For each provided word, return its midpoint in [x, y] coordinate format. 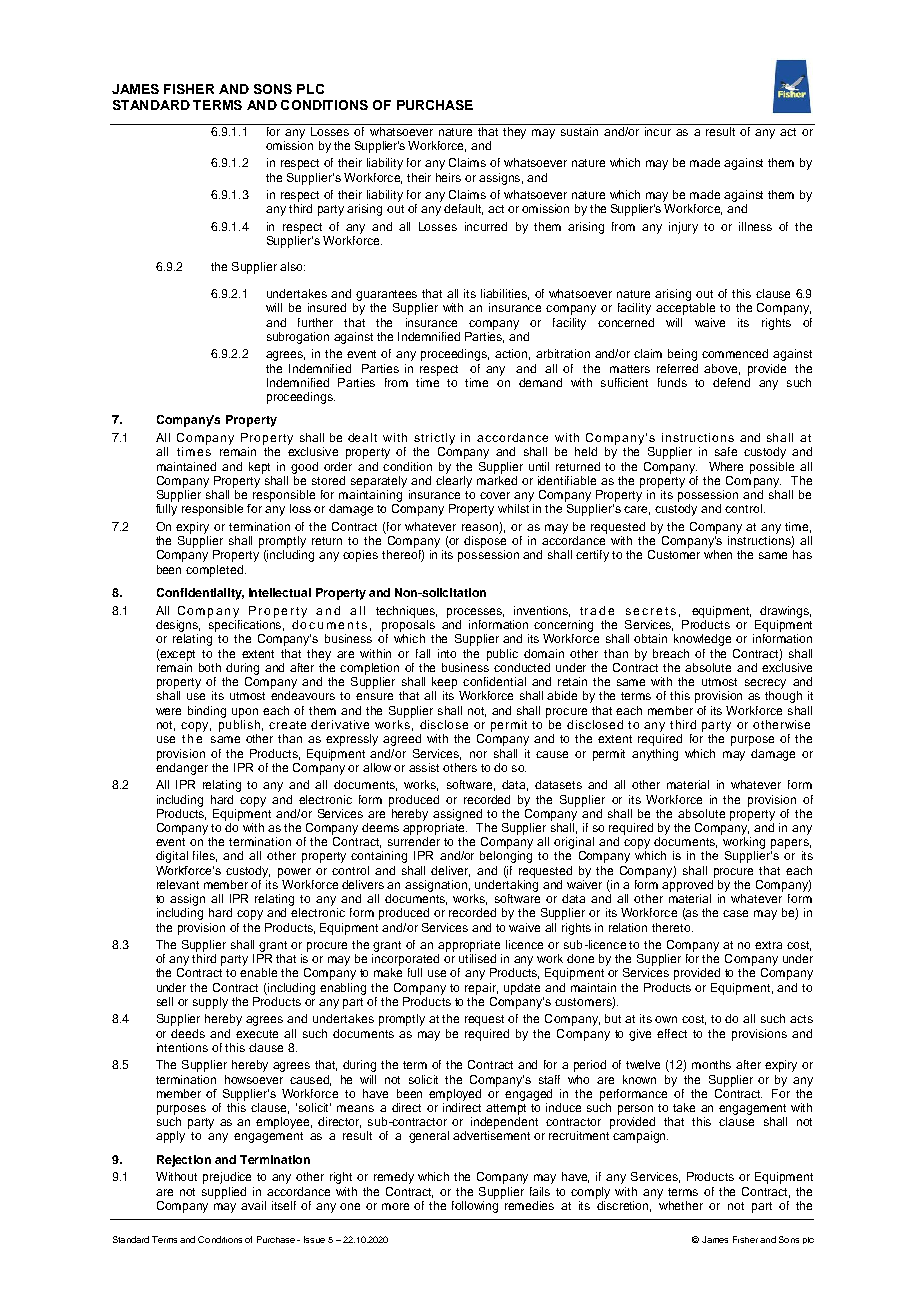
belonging [506, 857]
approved [688, 884]
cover [495, 495]
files [205, 856]
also [292, 266]
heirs [448, 177]
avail [253, 1205]
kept [259, 468]
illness [755, 226]
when [718, 554]
